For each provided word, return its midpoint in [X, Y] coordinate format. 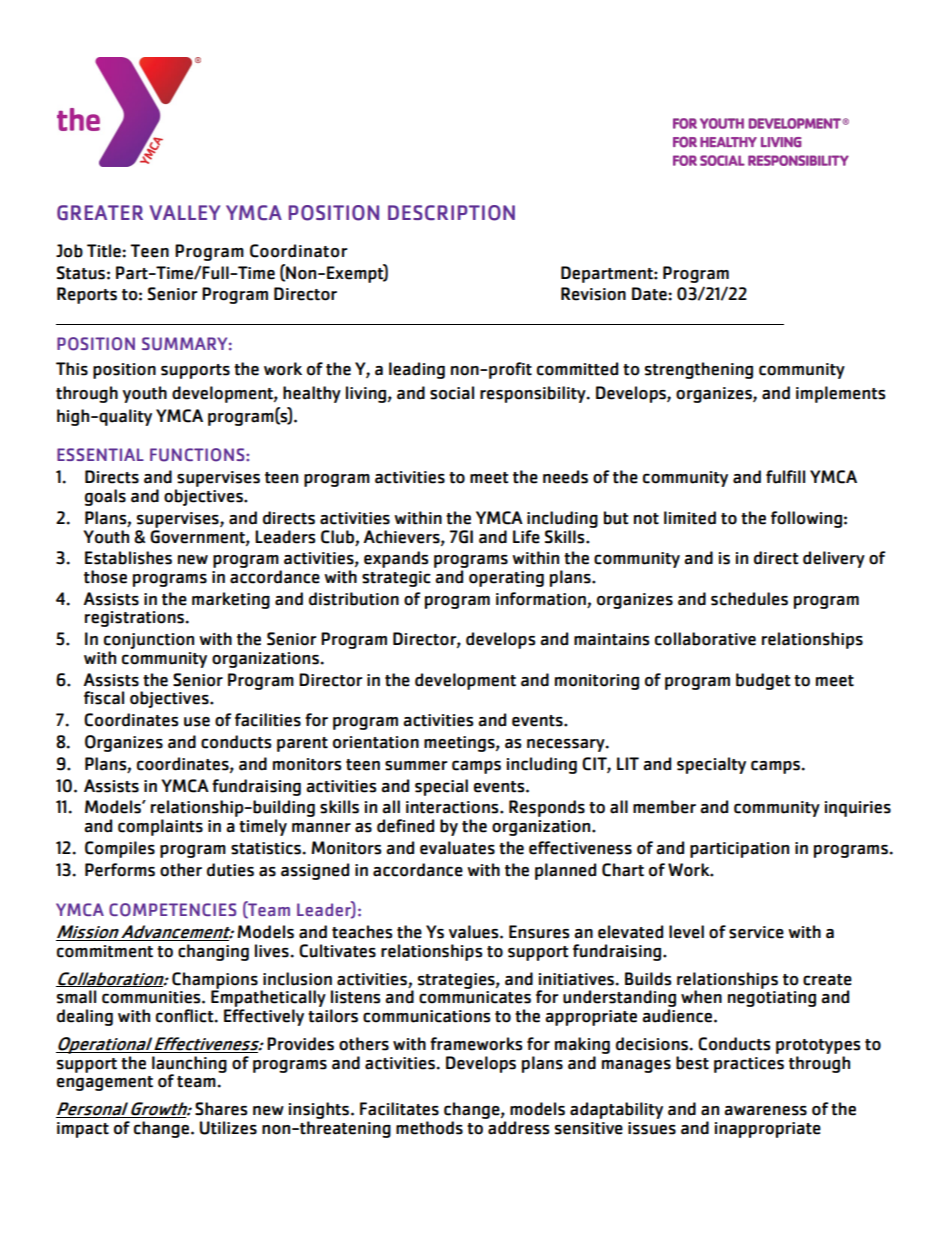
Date [650, 294]
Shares [221, 1109]
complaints [160, 827]
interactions [453, 807]
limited [690, 518]
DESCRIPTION [451, 213]
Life [526, 537]
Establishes [128, 558]
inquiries [858, 809]
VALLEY [185, 212]
